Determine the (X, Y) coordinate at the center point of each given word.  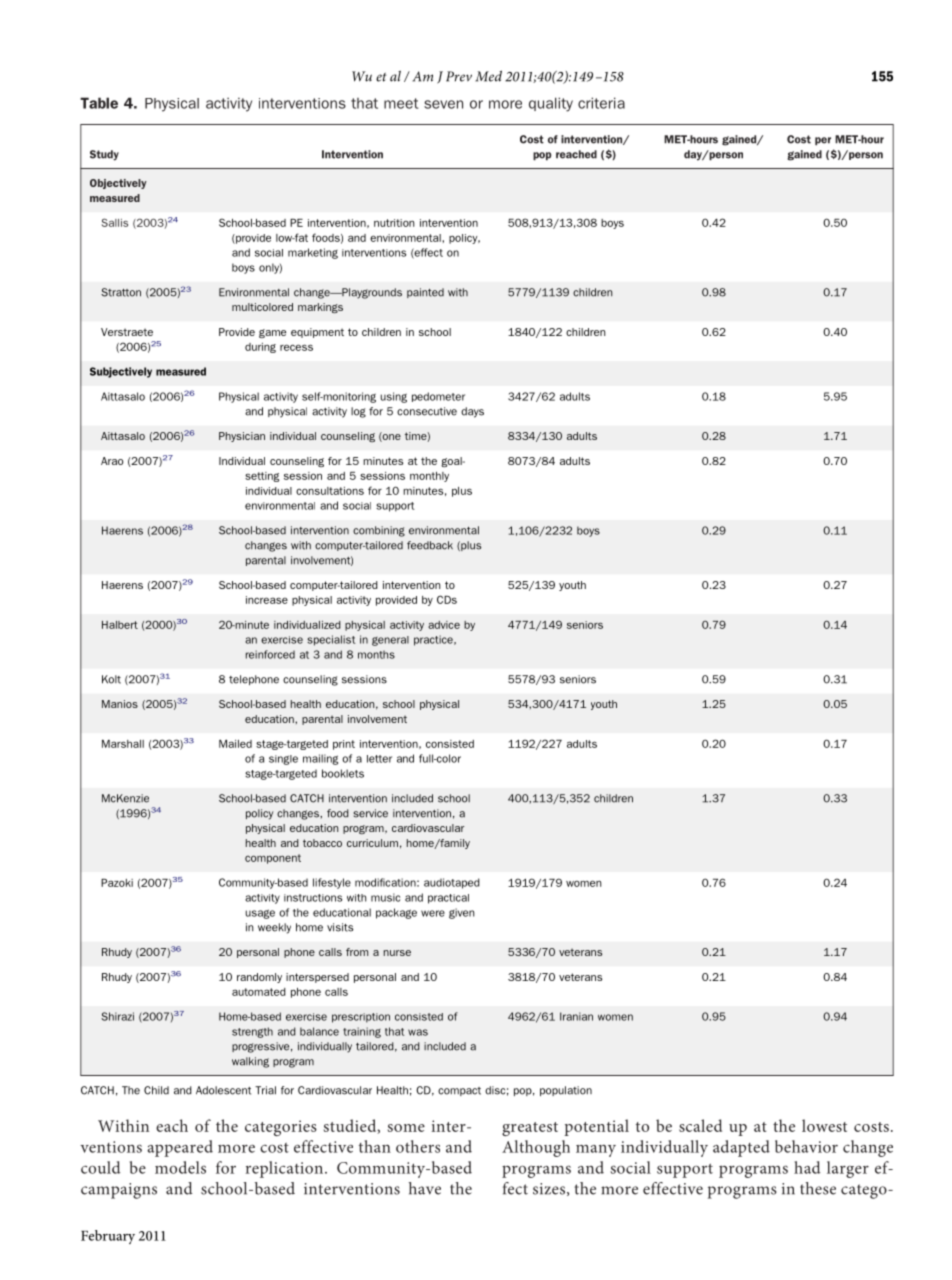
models (180, 1167)
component (273, 859)
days (472, 412)
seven (443, 104)
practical (448, 899)
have (425, 1188)
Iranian (576, 1016)
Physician (242, 437)
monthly (429, 477)
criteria (601, 103)
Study (104, 155)
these (818, 1188)
